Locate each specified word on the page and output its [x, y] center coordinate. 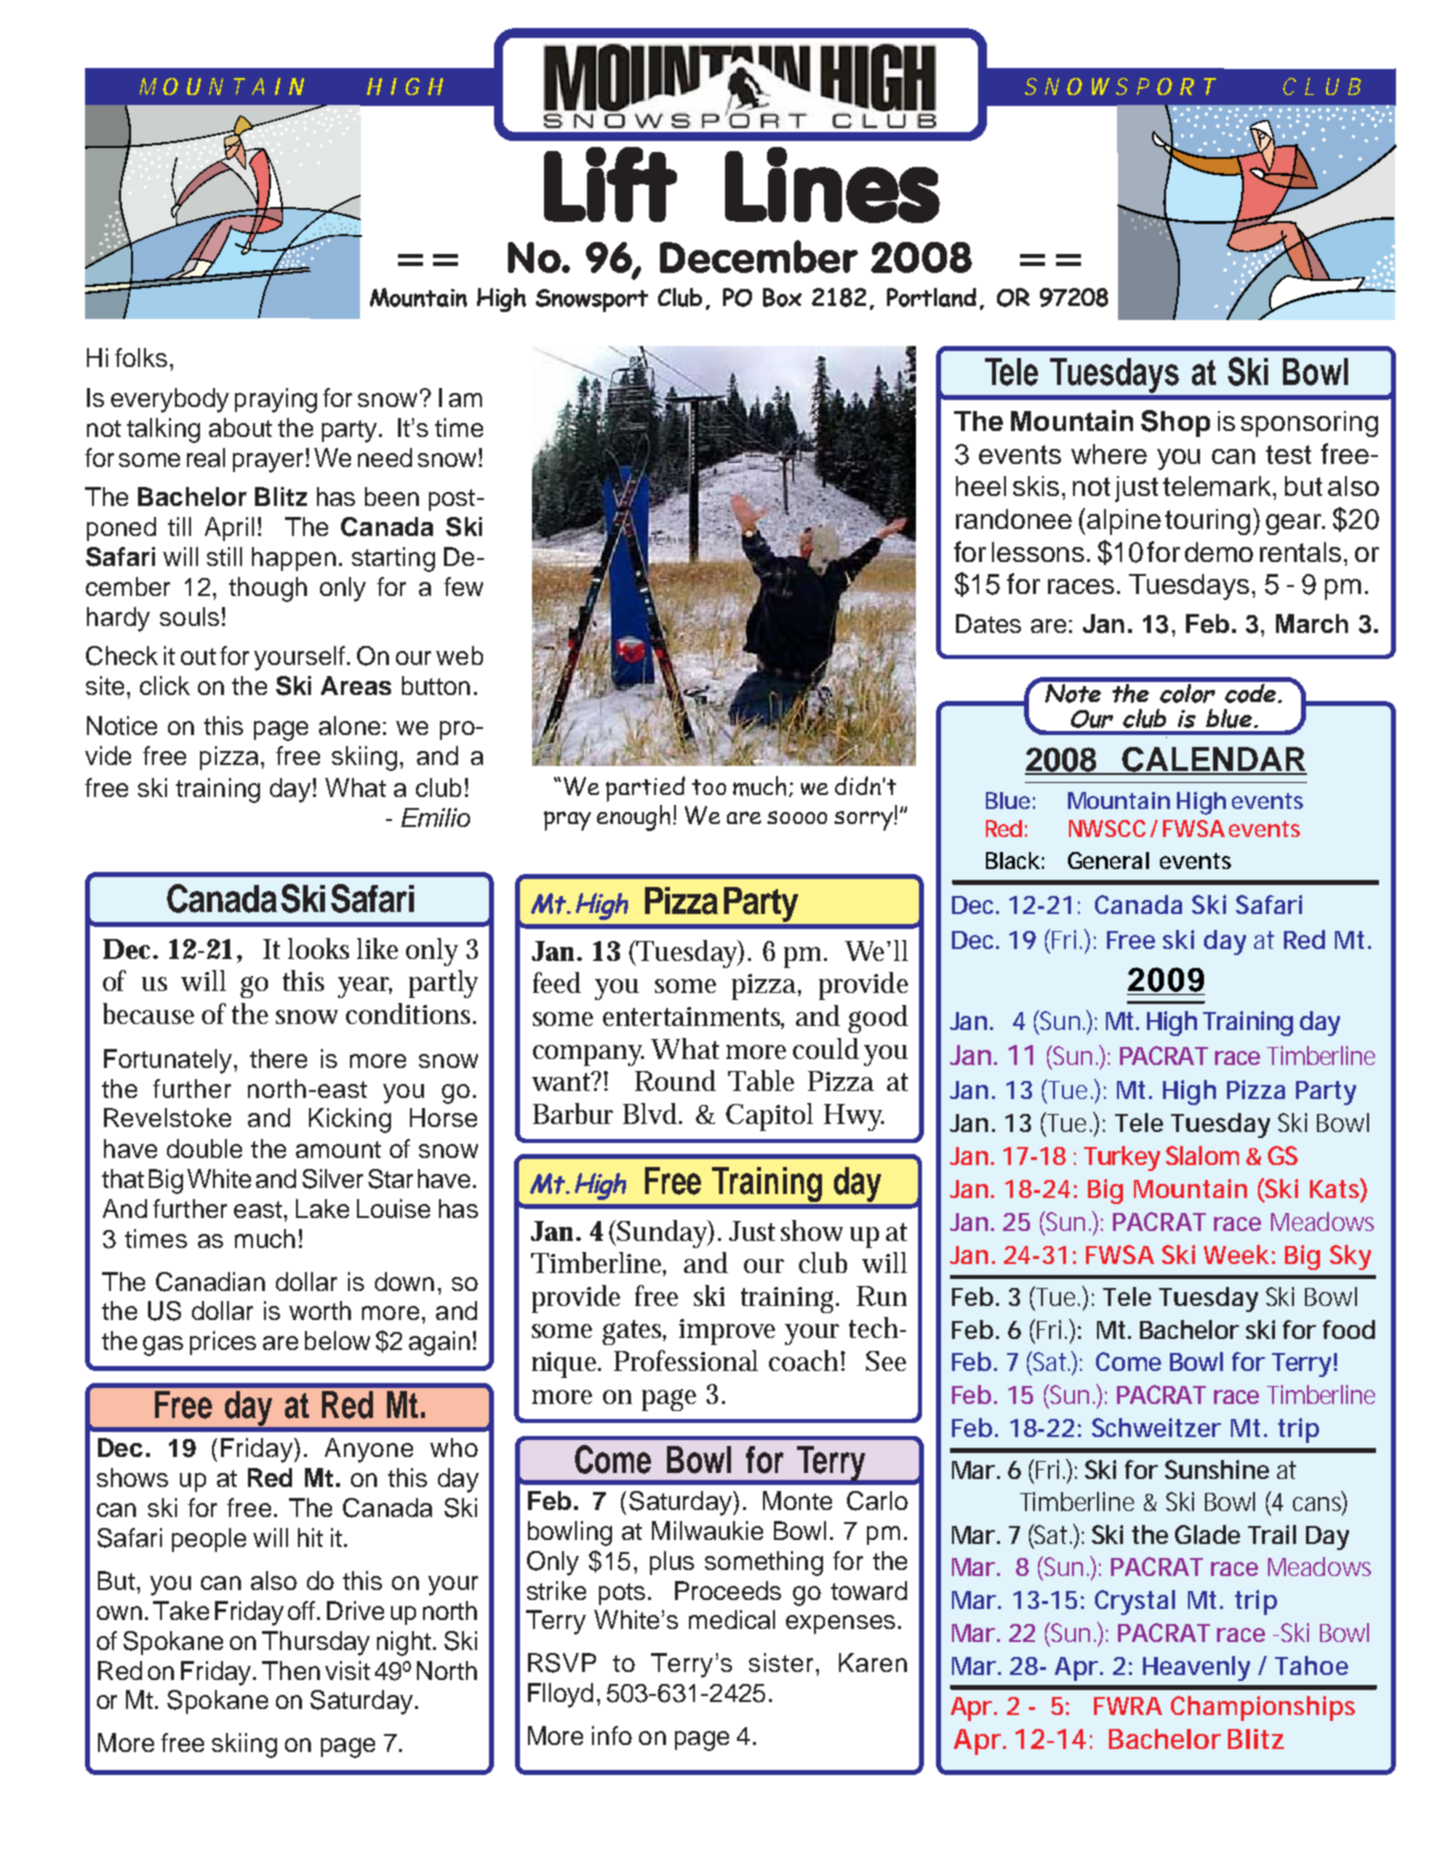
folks [141, 357]
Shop [1175, 423]
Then [291, 1670]
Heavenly [1196, 1668]
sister [783, 1662]
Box [782, 297]
